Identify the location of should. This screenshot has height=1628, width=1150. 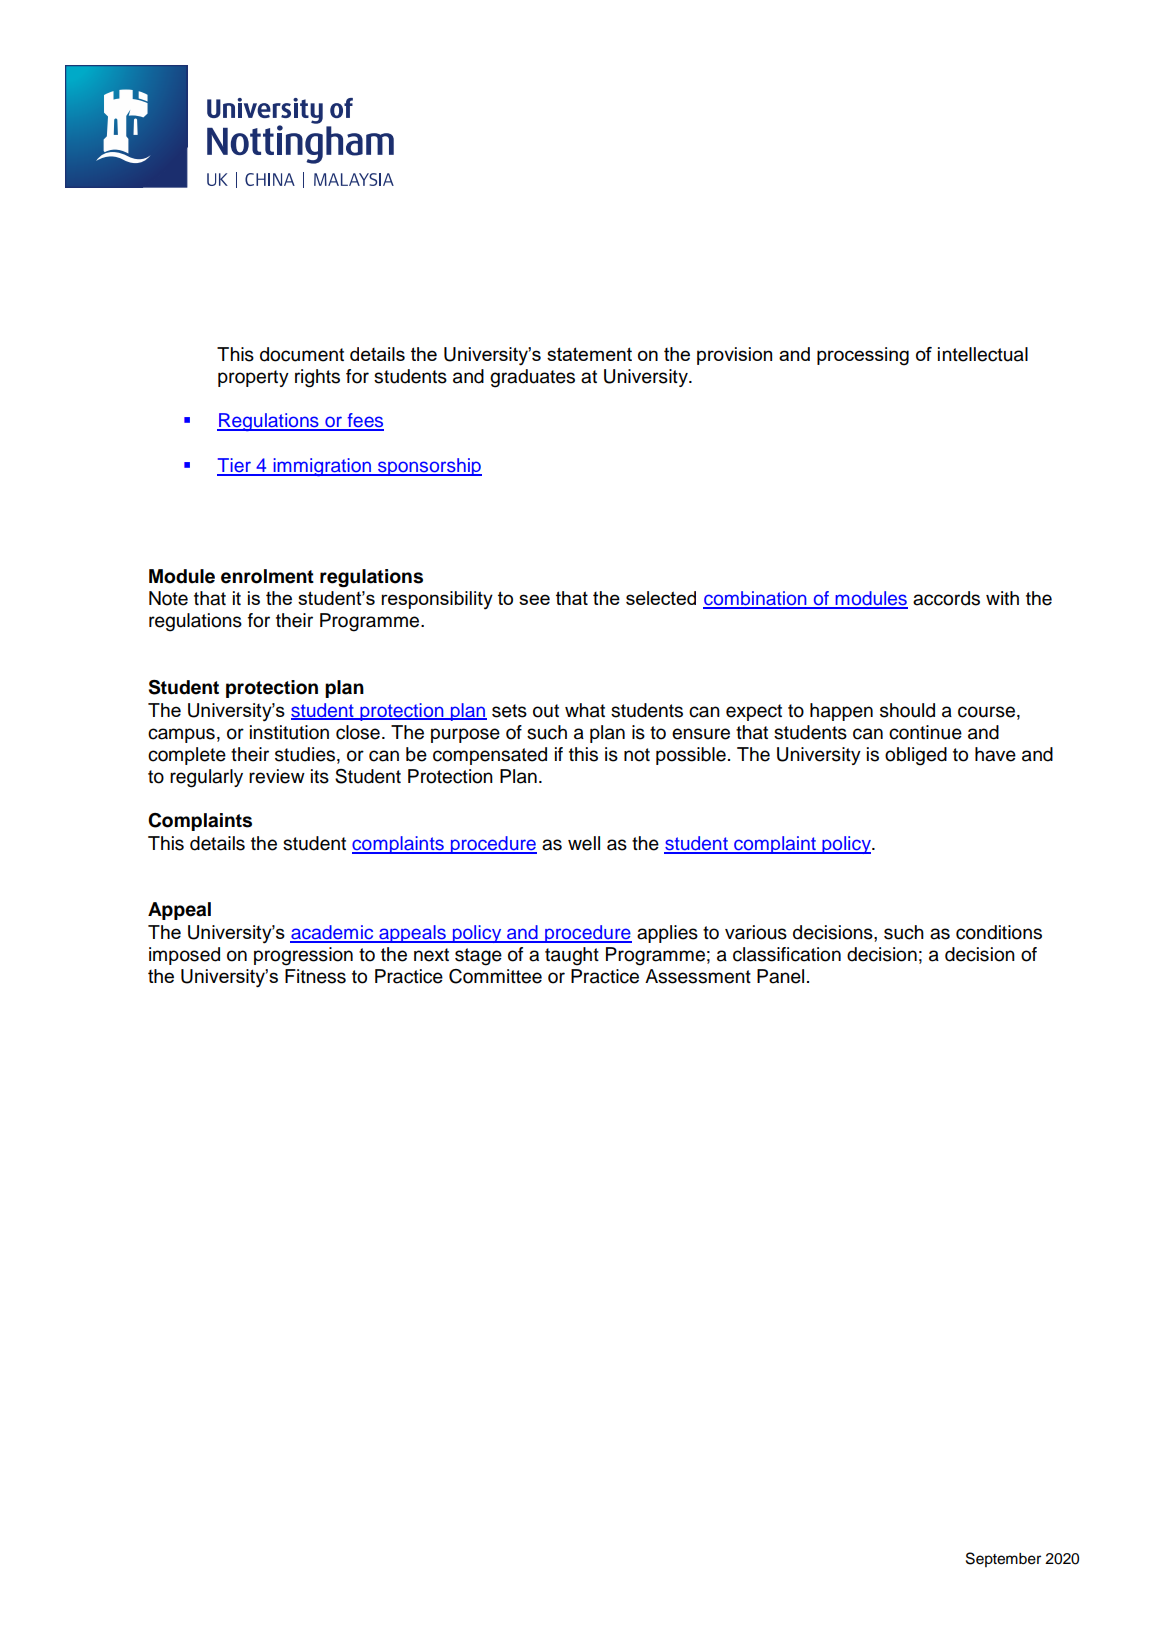
(907, 710).
